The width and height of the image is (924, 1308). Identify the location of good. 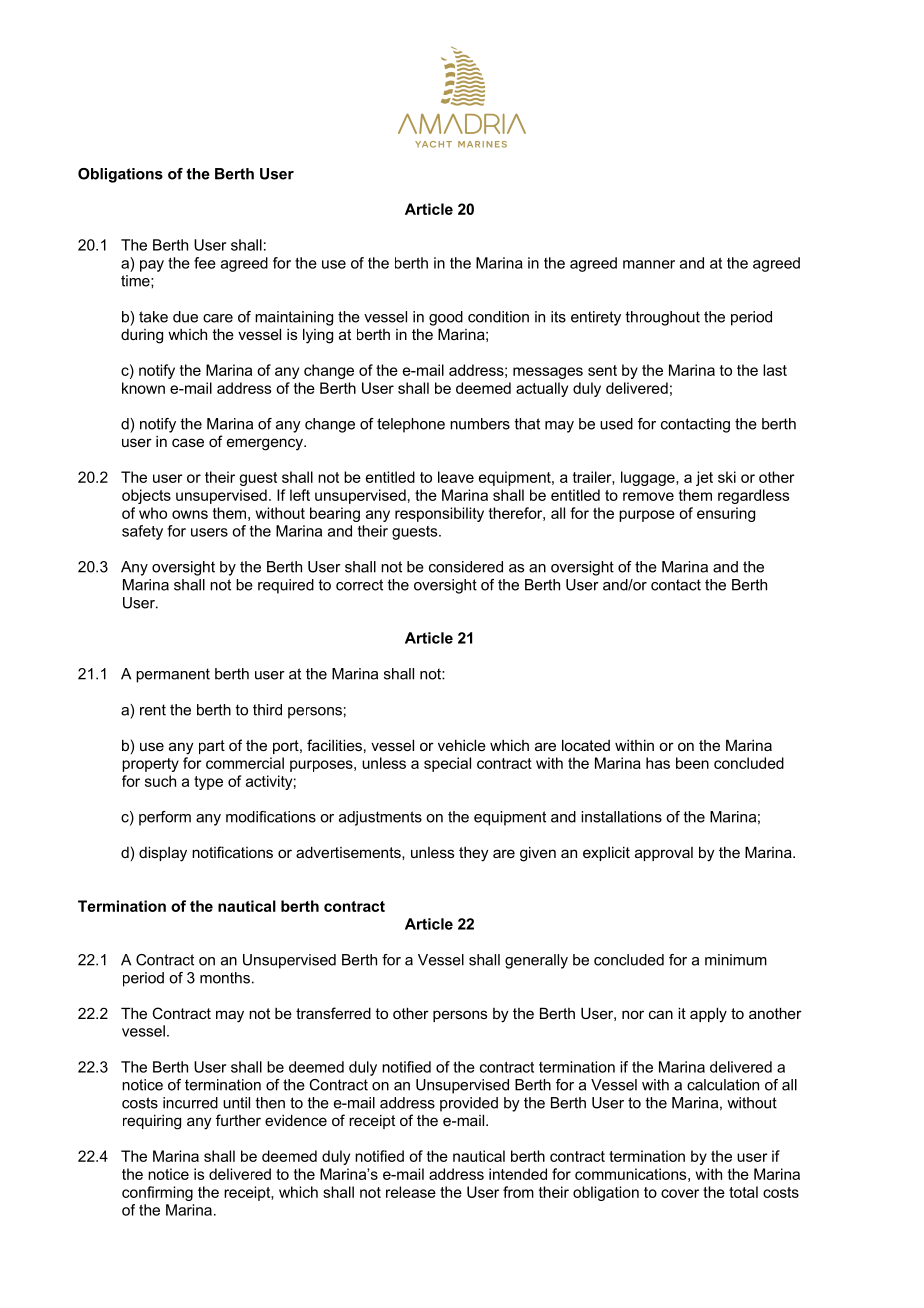
(446, 318).
